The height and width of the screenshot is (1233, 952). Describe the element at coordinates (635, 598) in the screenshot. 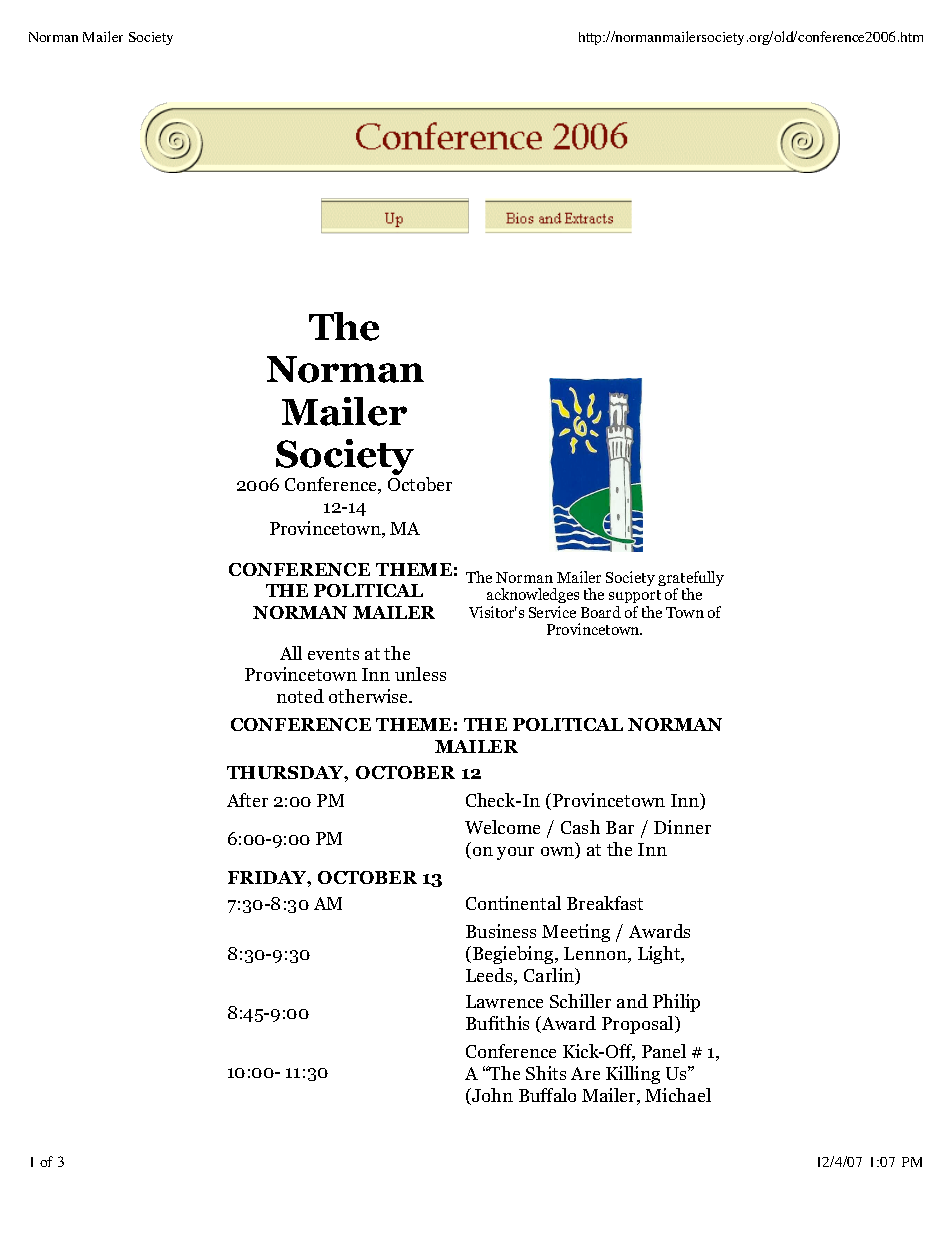

I see `support` at that location.
